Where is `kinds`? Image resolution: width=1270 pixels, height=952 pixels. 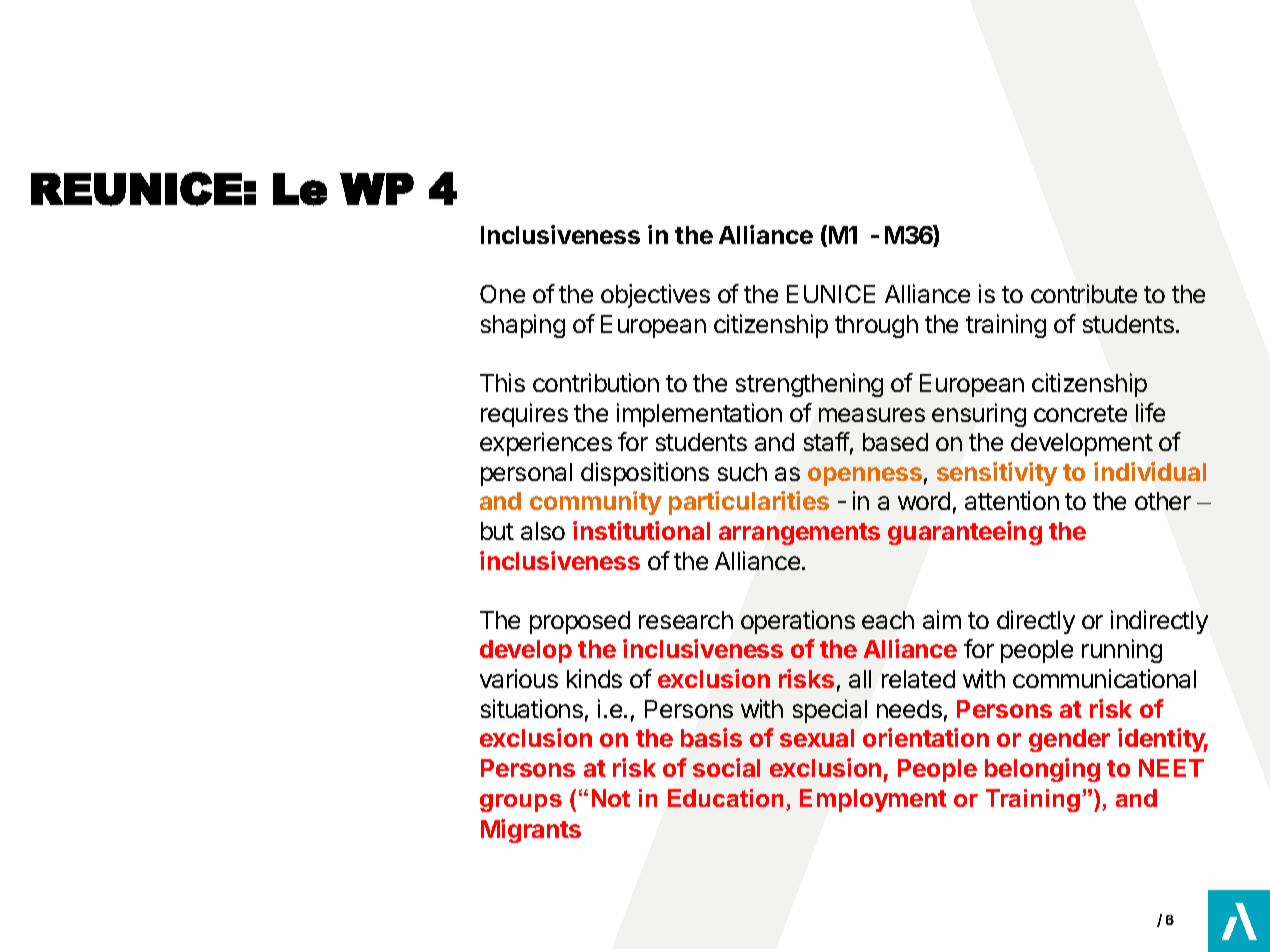
kinds is located at coordinates (594, 678).
